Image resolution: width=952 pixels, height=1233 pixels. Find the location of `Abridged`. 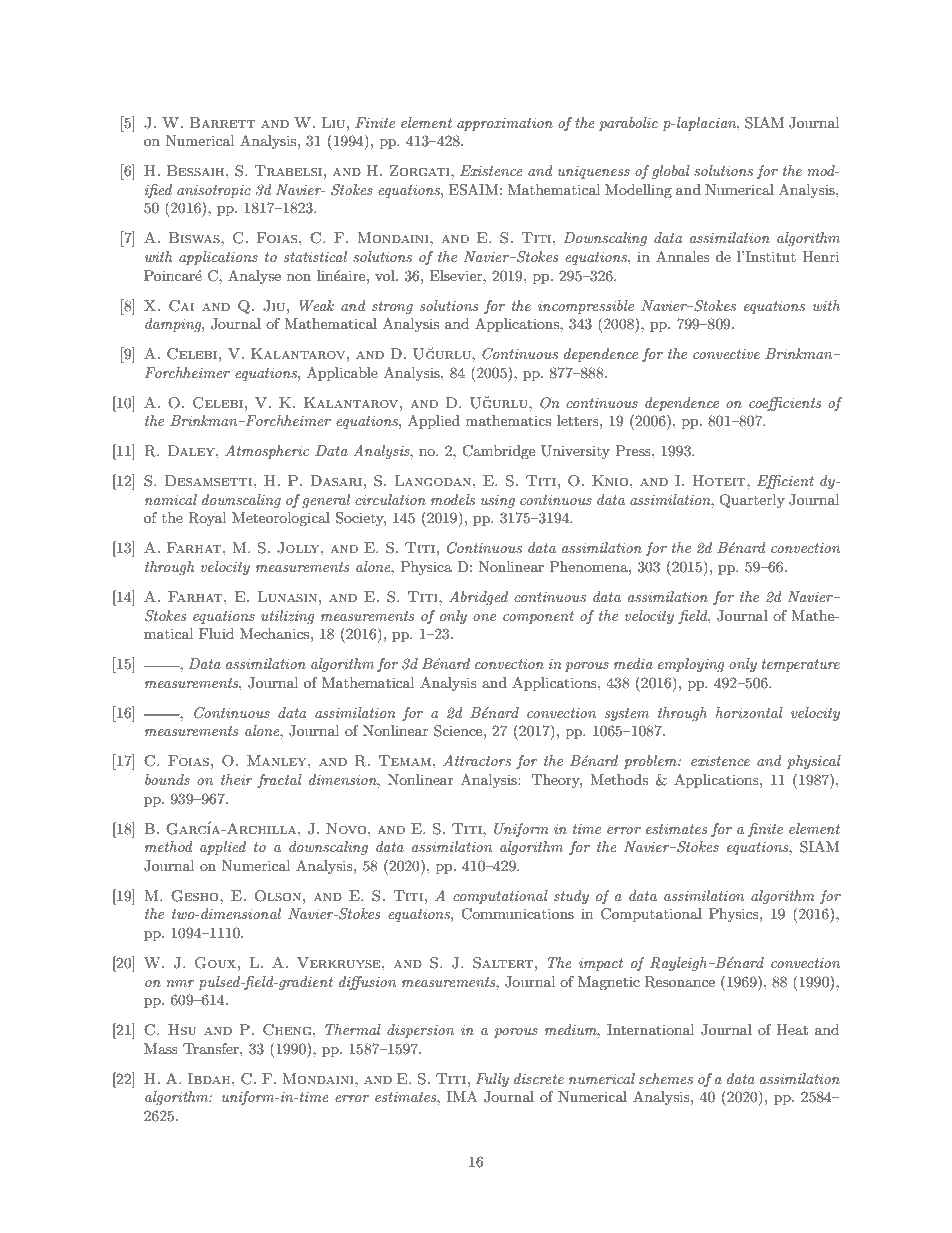

Abridged is located at coordinates (478, 598).
